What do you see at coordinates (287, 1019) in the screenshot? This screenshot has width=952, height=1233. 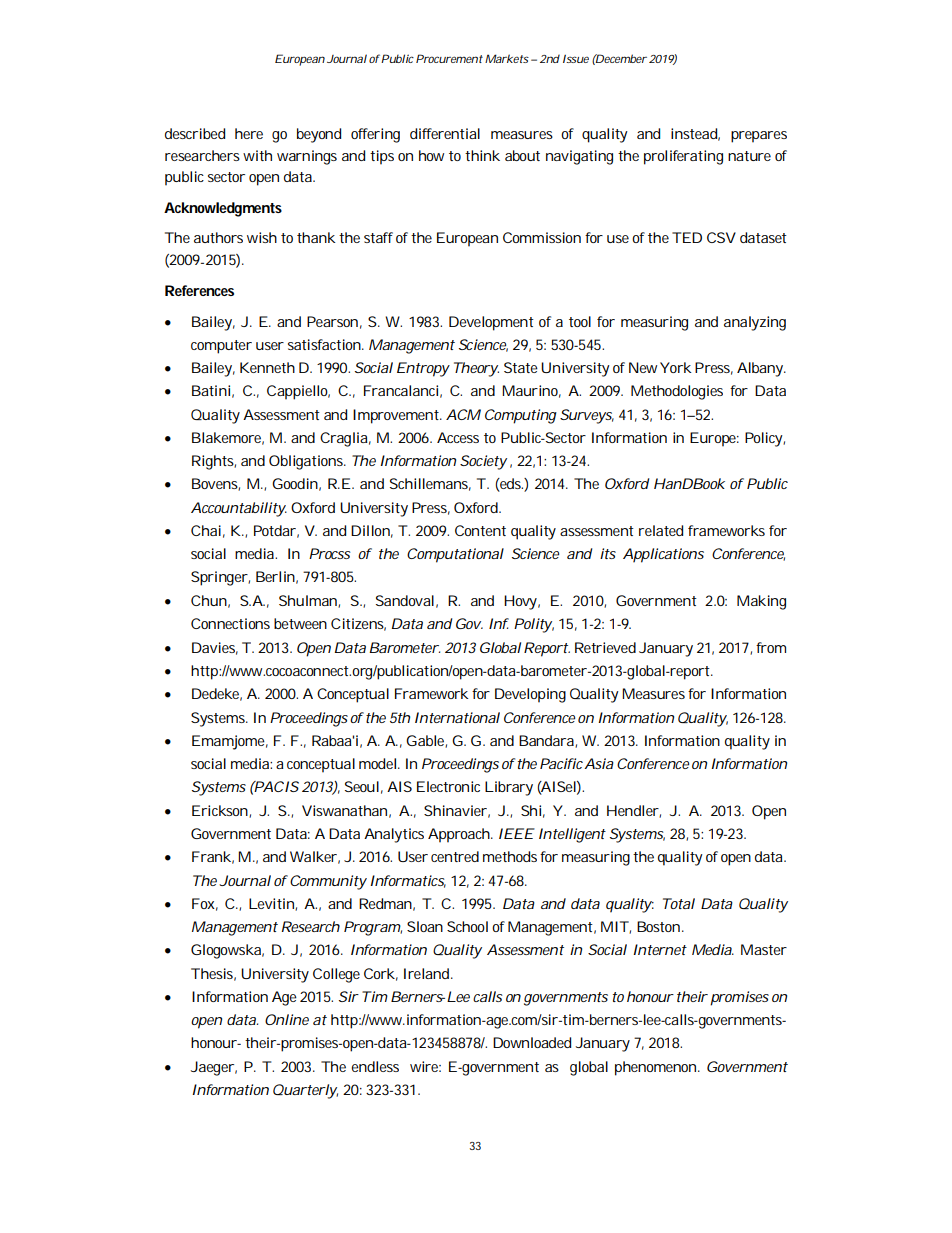 I see `Online` at bounding box center [287, 1019].
